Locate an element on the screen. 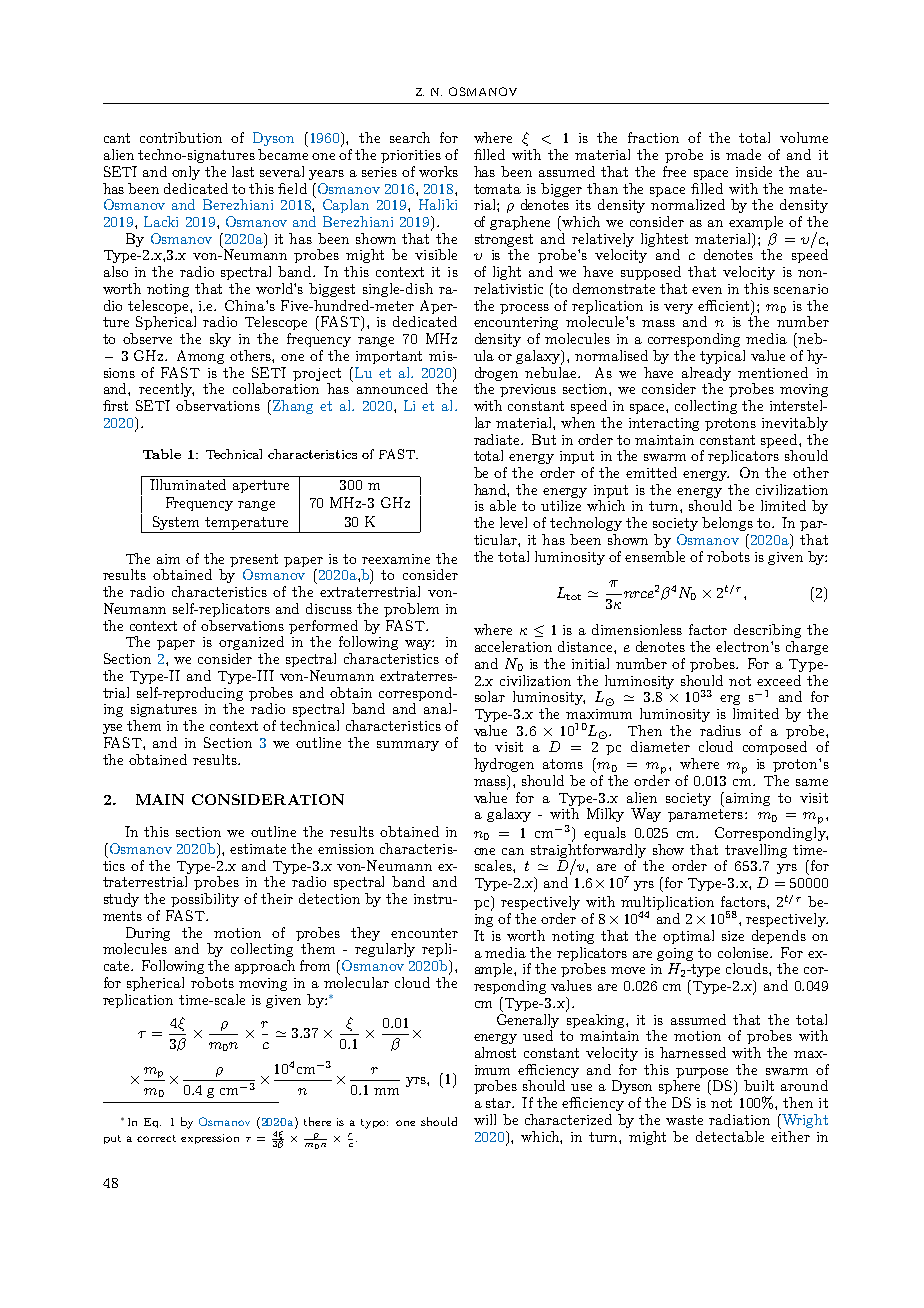 The image size is (924, 1308). belongs is located at coordinates (727, 524).
